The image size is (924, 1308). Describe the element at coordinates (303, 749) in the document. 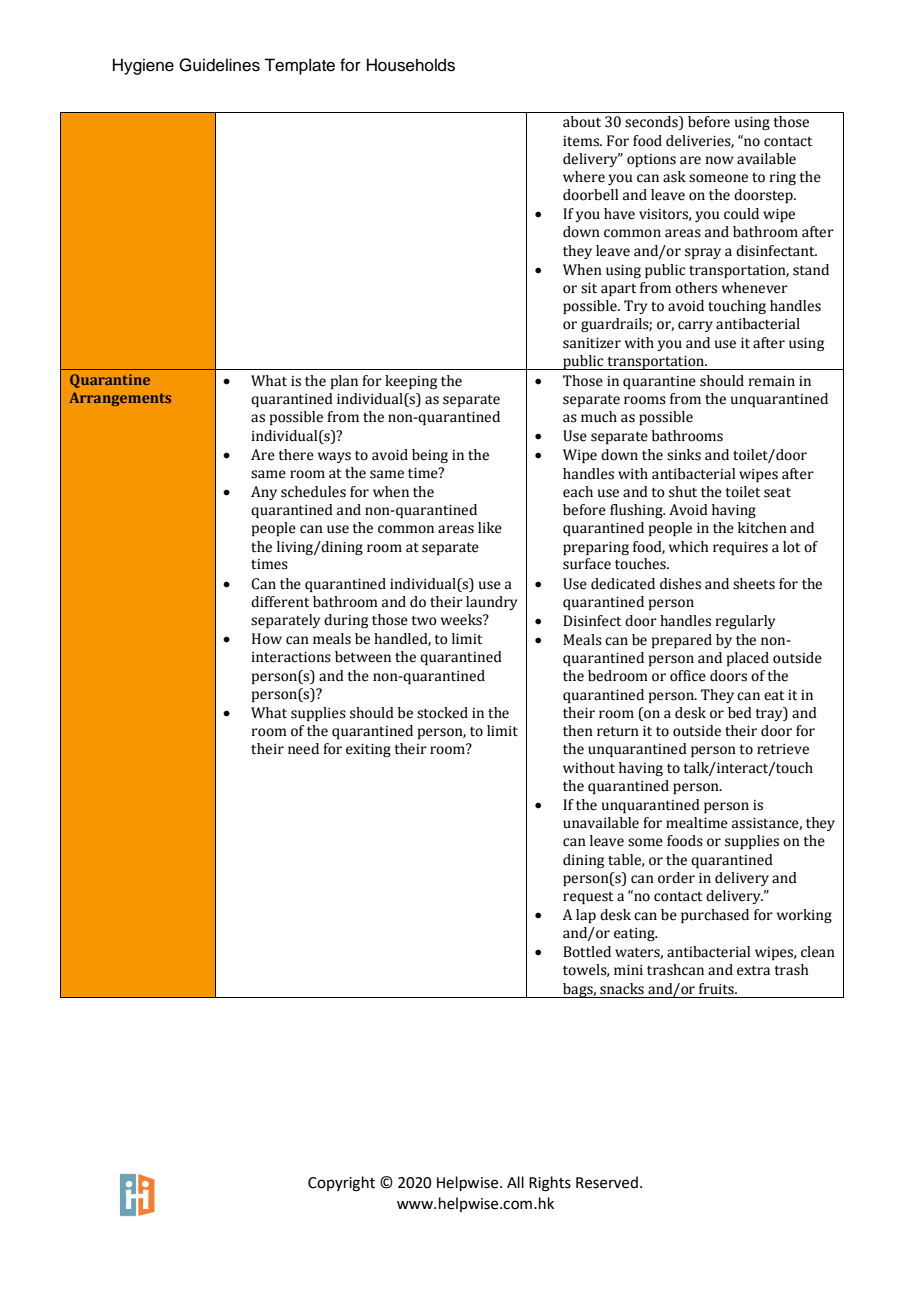

I see `need` at that location.
